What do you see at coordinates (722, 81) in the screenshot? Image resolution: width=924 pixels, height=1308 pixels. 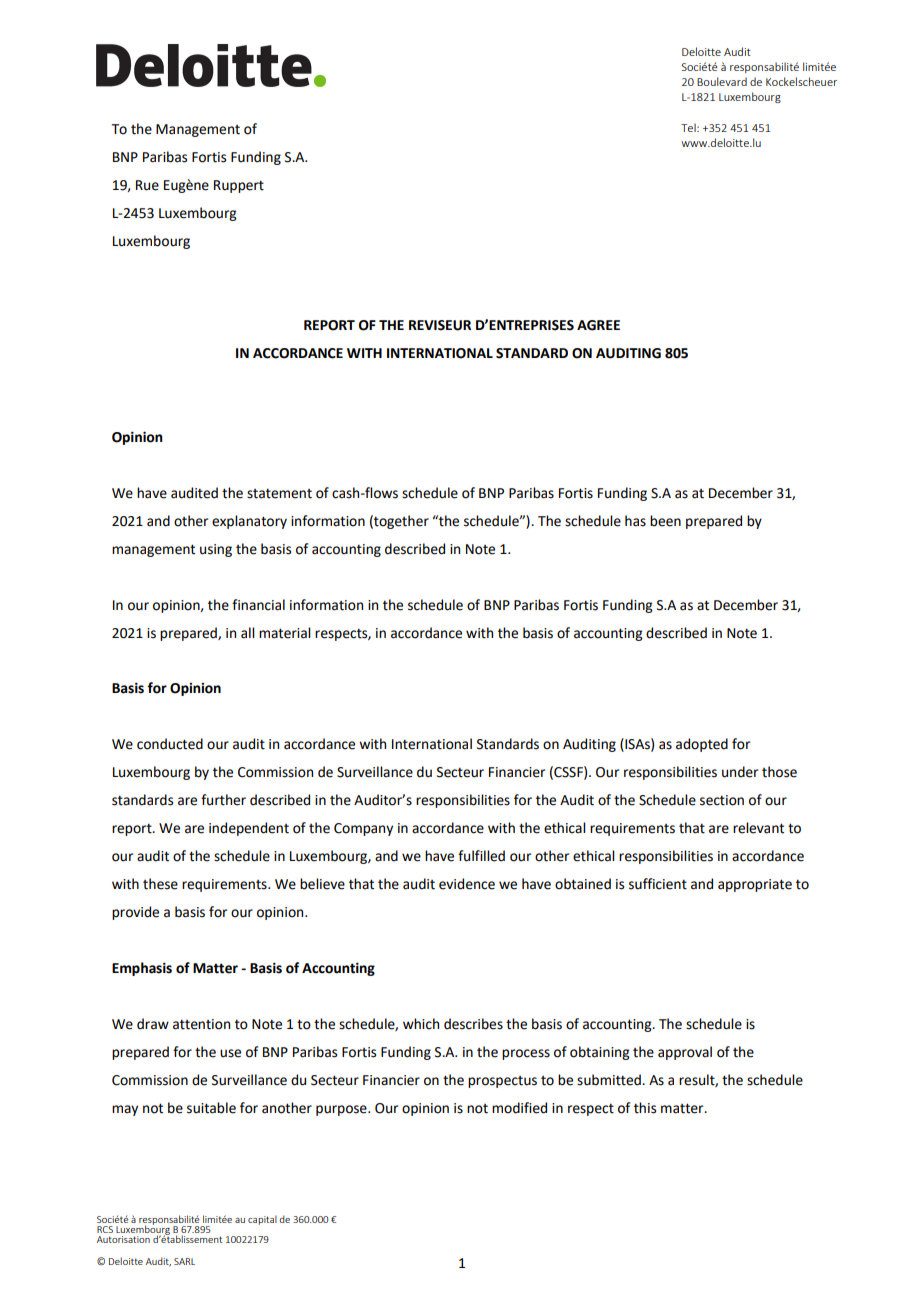 I see `Boulevard` at bounding box center [722, 81].
